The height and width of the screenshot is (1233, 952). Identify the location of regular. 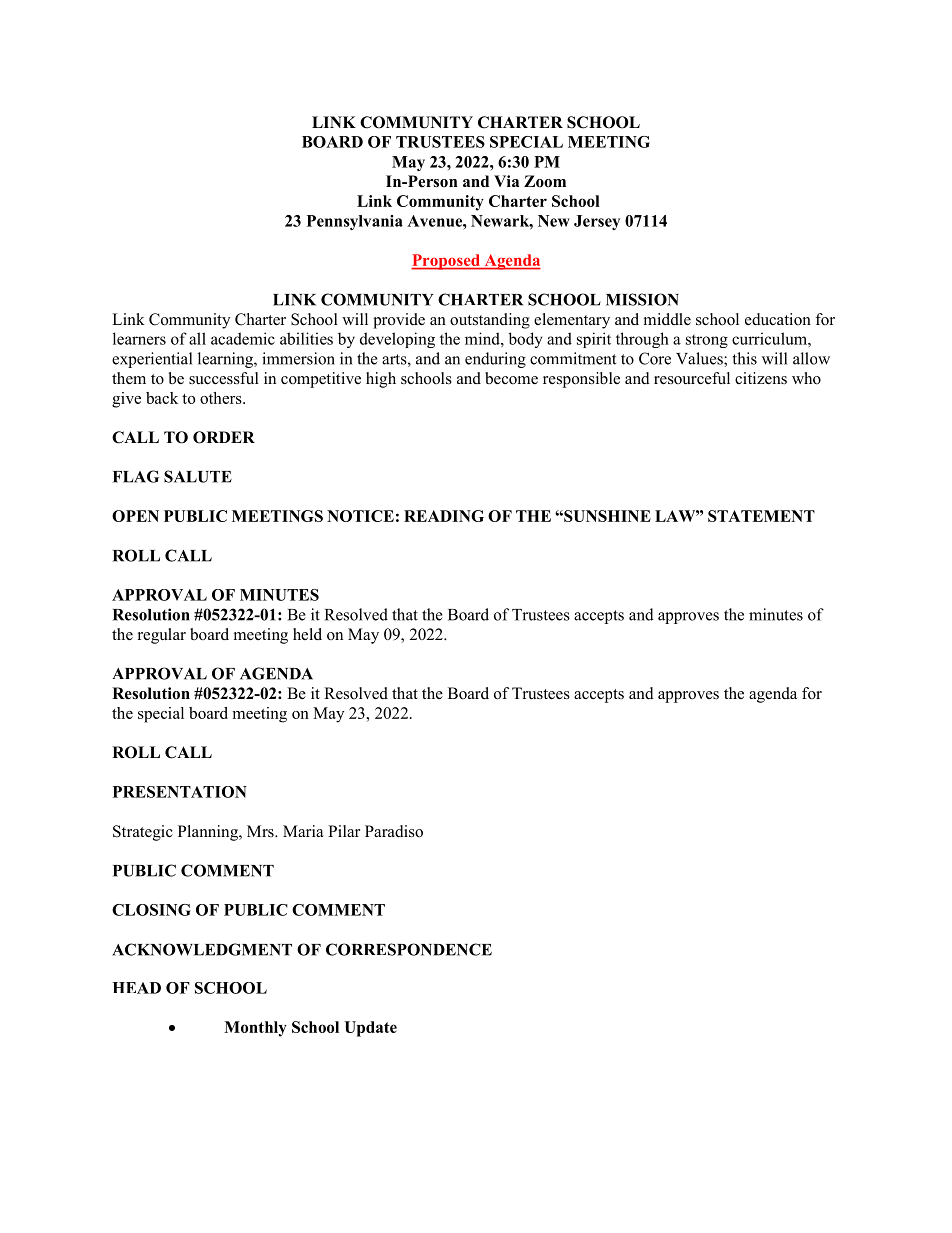
(162, 636).
